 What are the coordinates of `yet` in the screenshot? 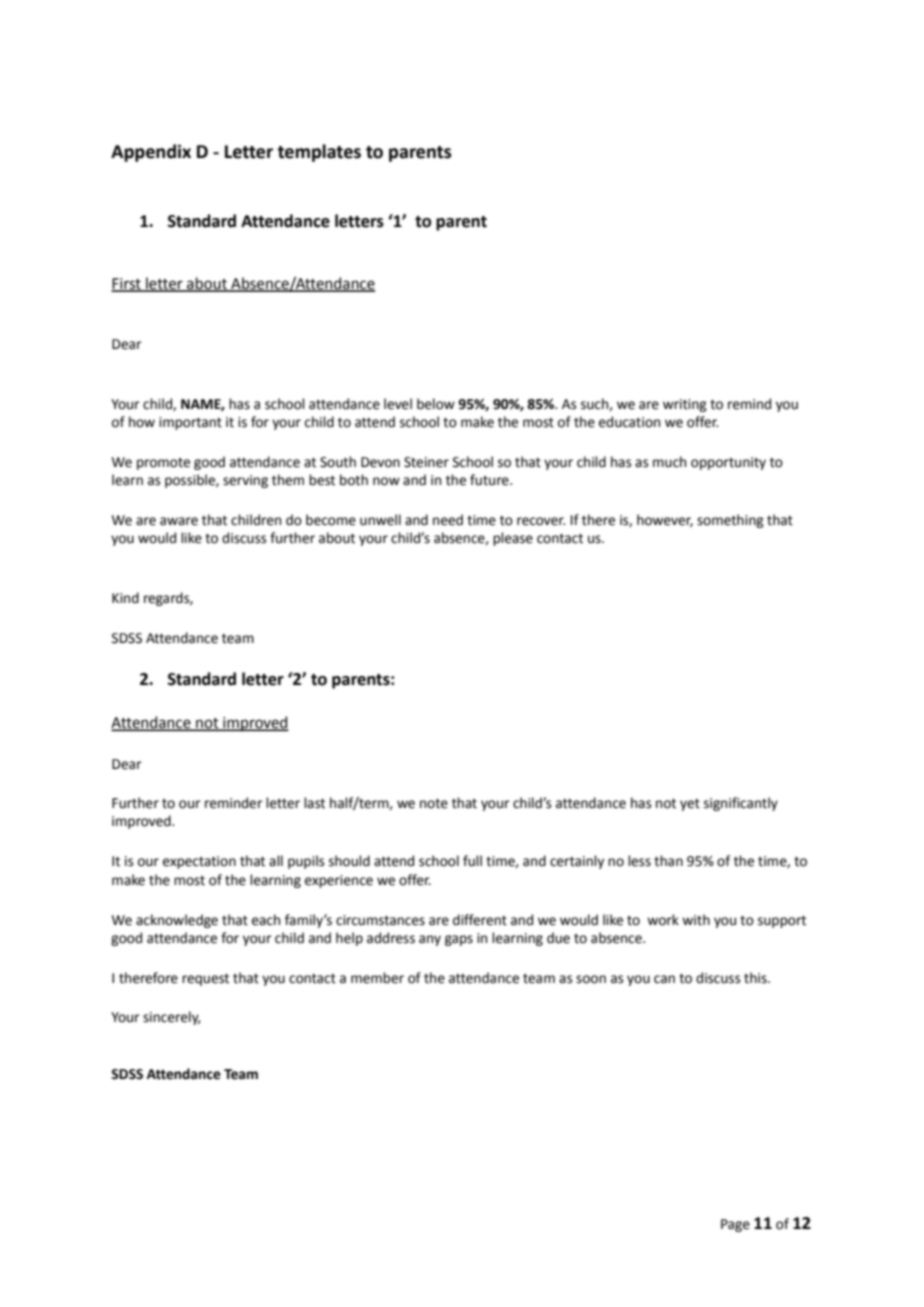 It's located at (690, 805).
